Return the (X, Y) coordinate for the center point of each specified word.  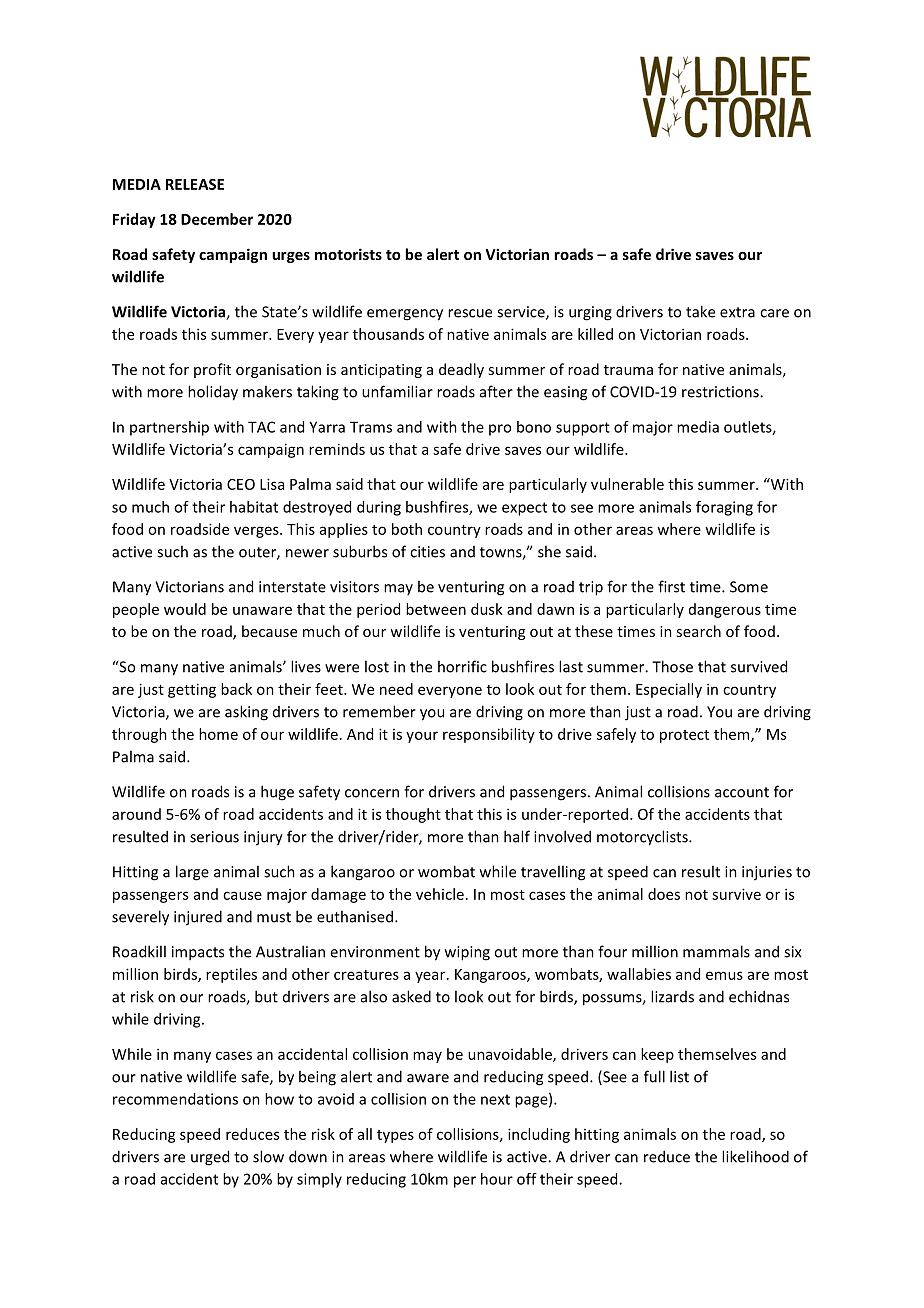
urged (210, 1158)
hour (497, 1179)
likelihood (755, 1156)
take (700, 311)
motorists (348, 254)
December (217, 219)
